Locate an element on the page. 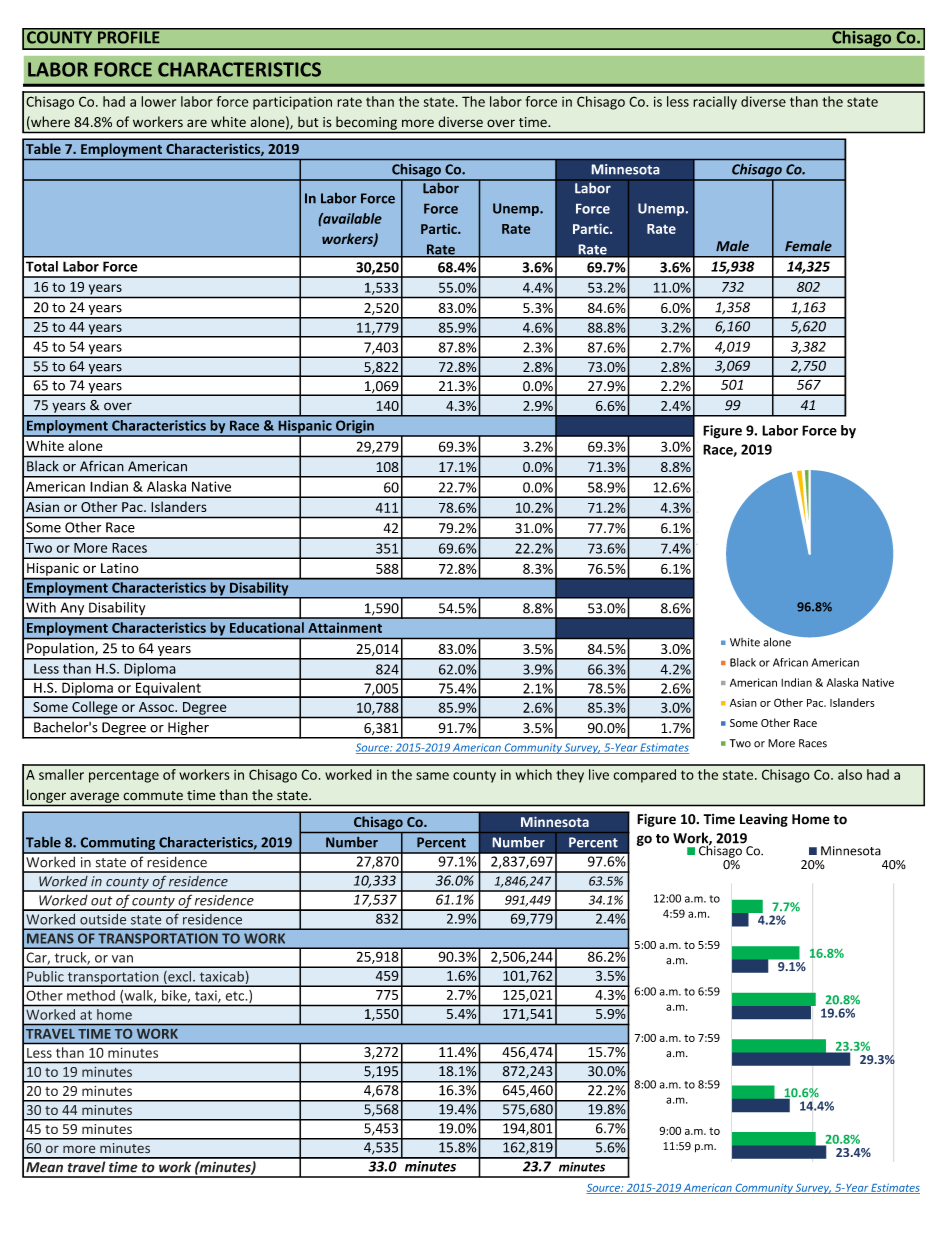 This page has width=952, height=1233. etc is located at coordinates (236, 996).
